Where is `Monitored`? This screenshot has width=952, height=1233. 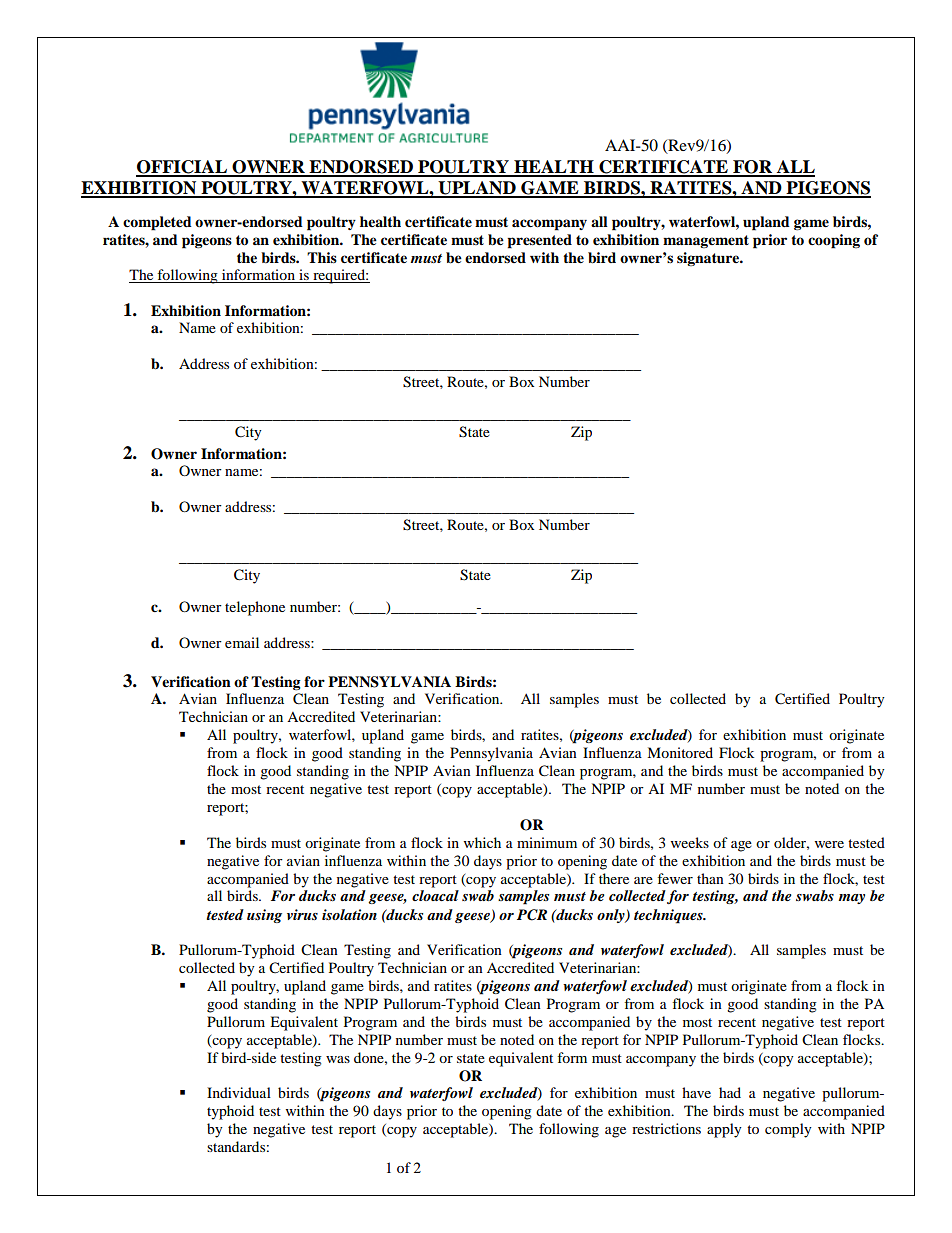
Monitored is located at coordinates (680, 752).
